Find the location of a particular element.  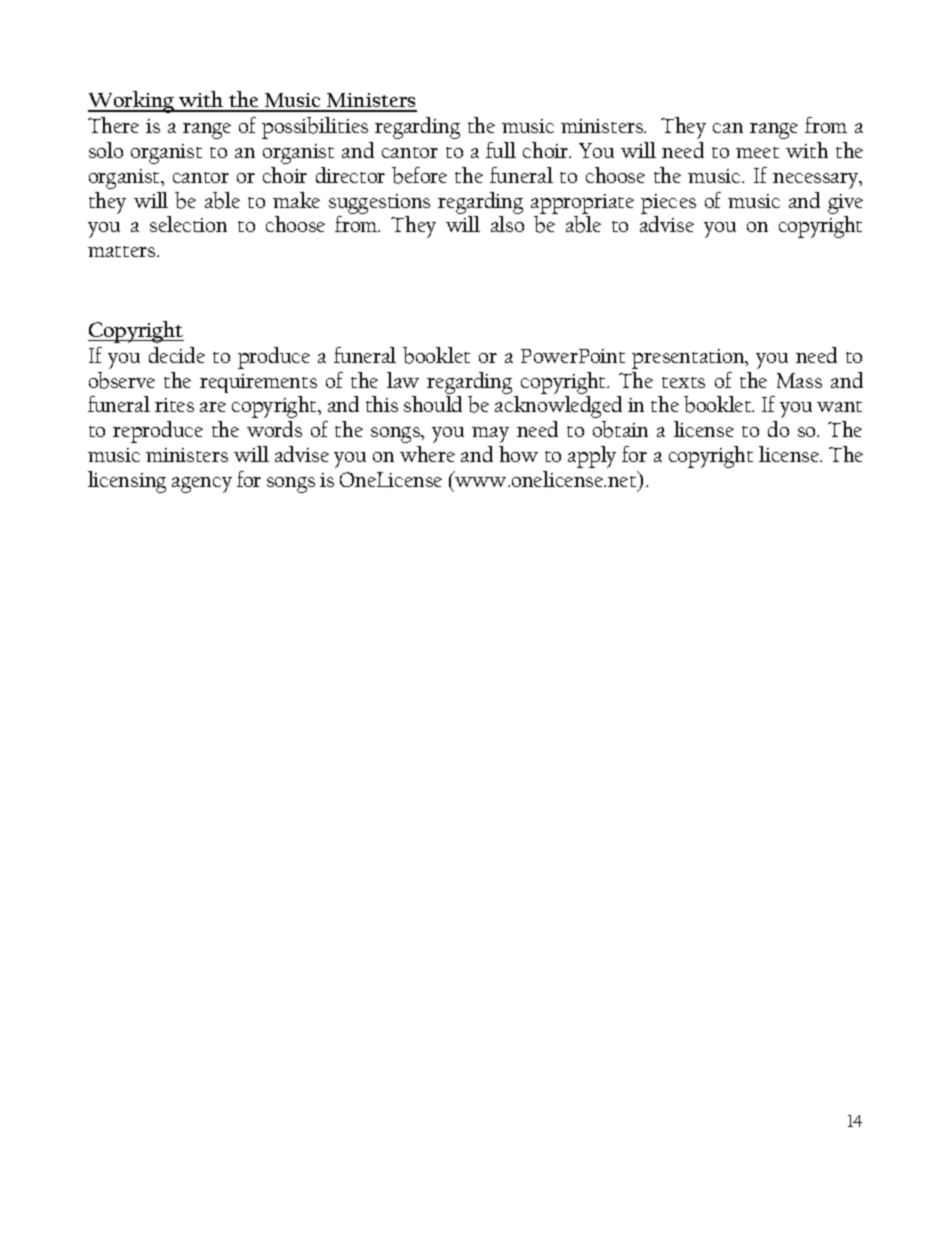

Working is located at coordinates (132, 102).
